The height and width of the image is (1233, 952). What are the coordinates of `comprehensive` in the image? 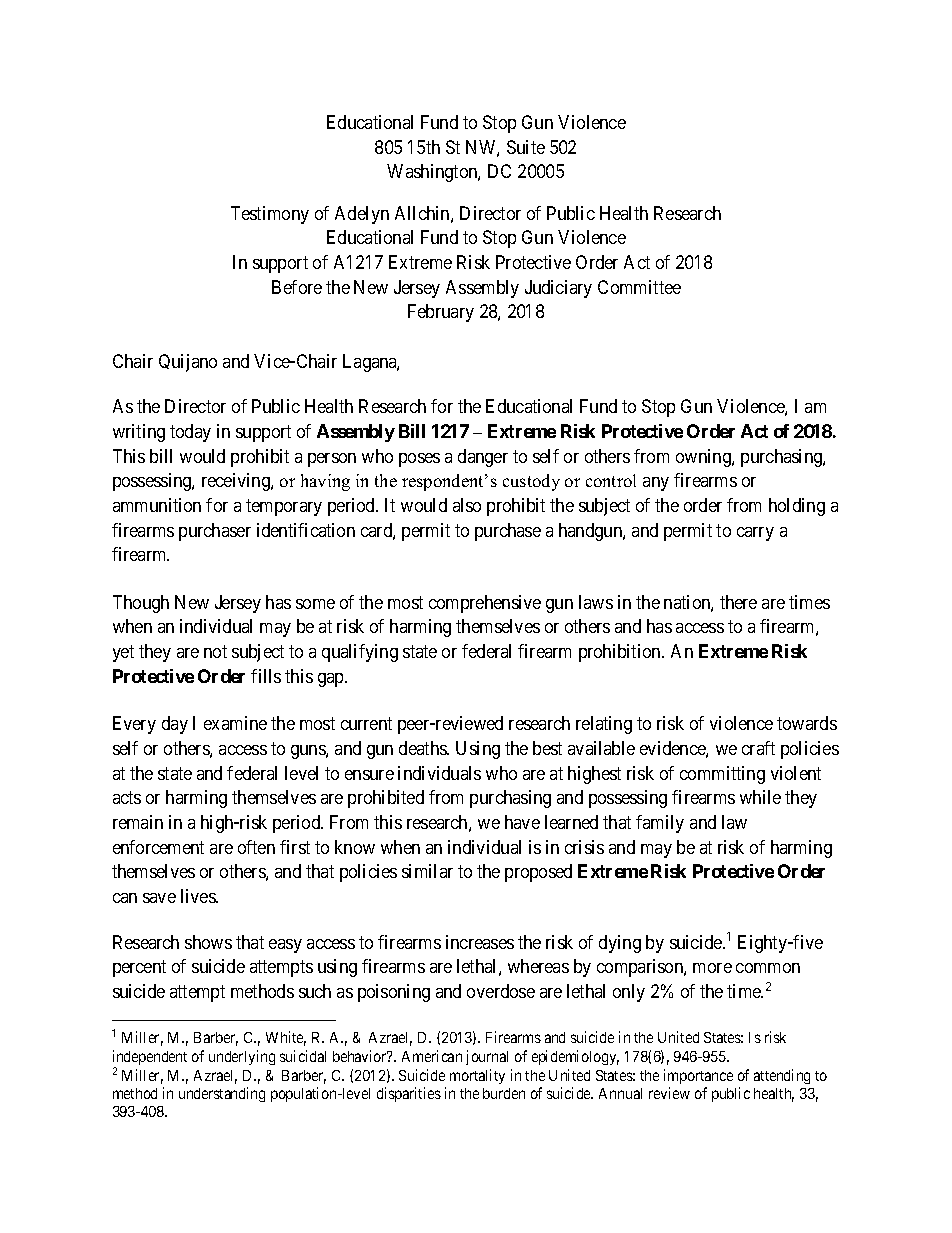 It's located at (485, 604).
